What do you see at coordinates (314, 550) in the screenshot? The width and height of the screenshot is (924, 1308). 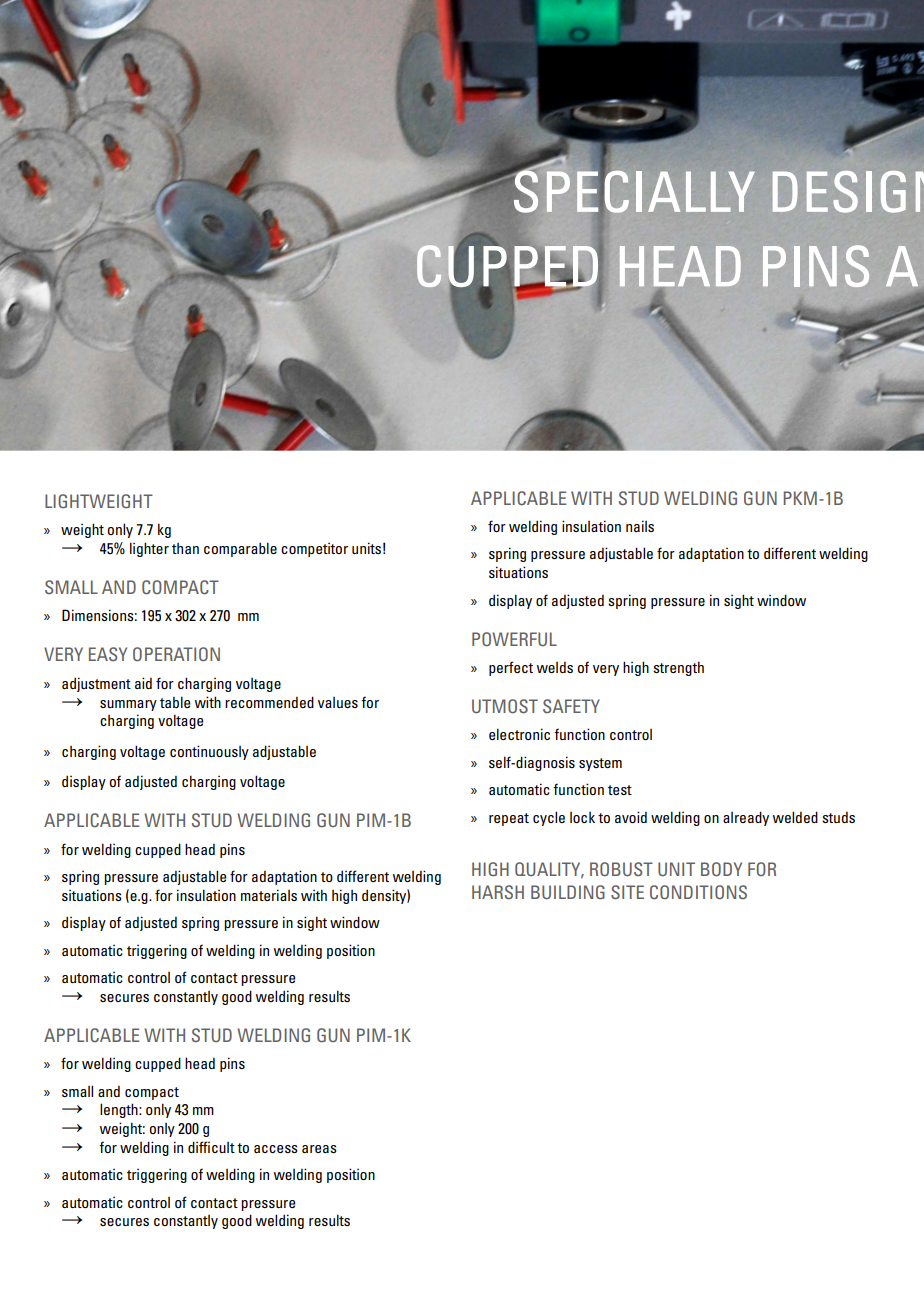 I see `competitor` at bounding box center [314, 550].
